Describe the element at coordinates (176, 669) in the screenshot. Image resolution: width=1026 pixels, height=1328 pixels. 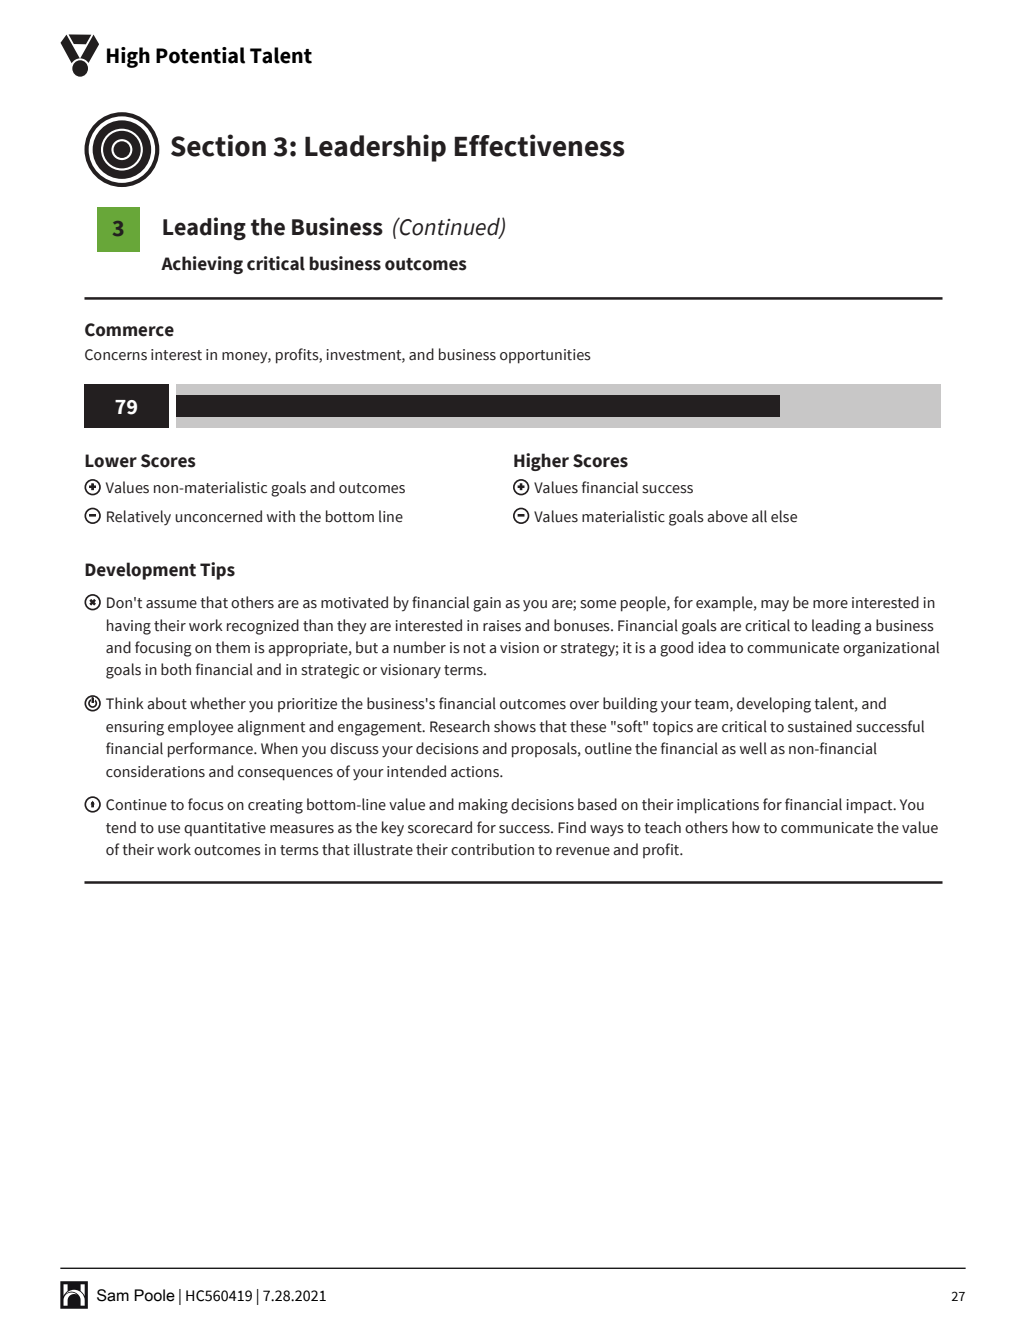
I see `both` at that location.
